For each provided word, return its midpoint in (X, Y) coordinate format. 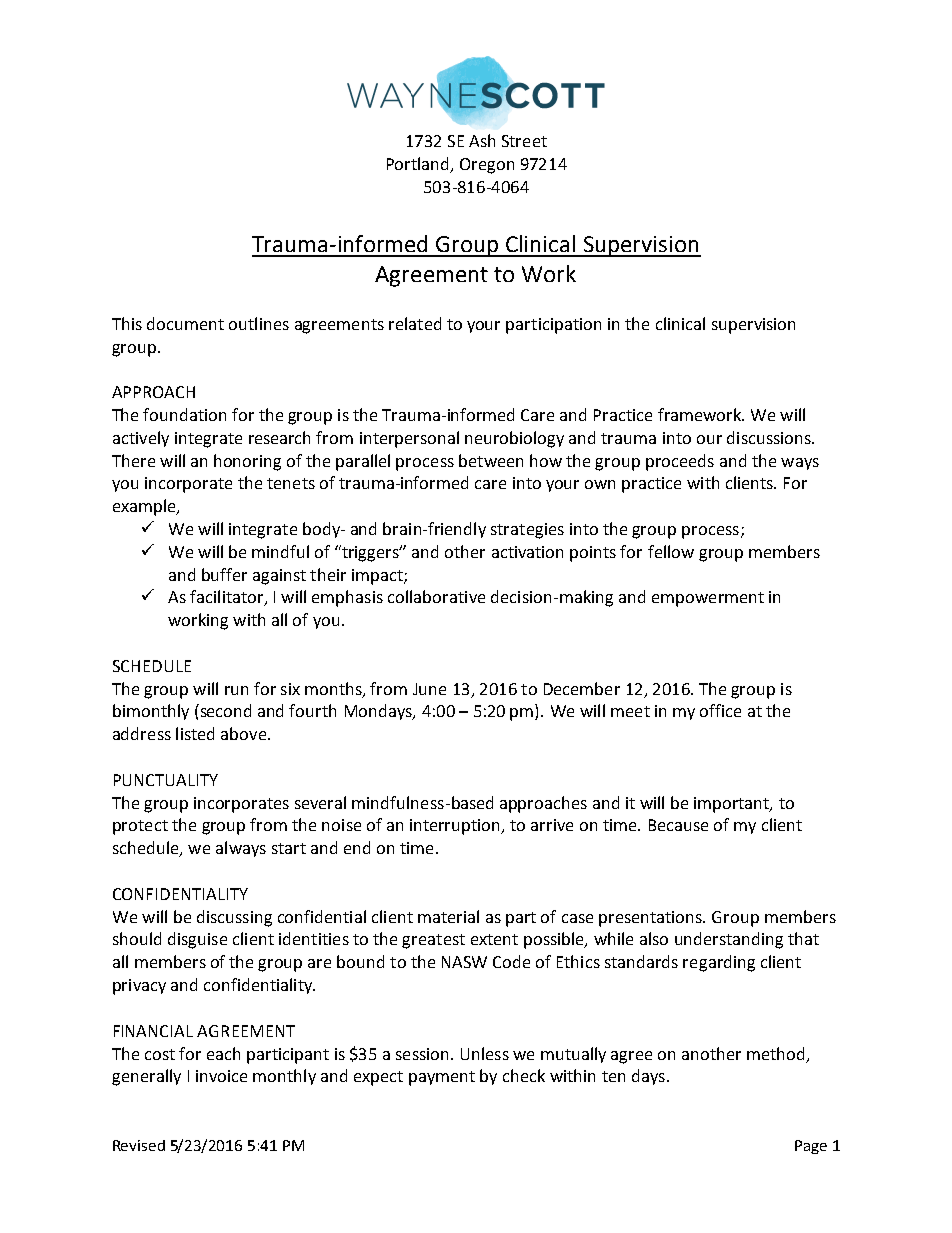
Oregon (487, 166)
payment (442, 1078)
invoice (221, 1076)
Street (524, 141)
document (185, 323)
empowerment (708, 599)
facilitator (228, 598)
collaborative (436, 596)
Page (811, 1147)
